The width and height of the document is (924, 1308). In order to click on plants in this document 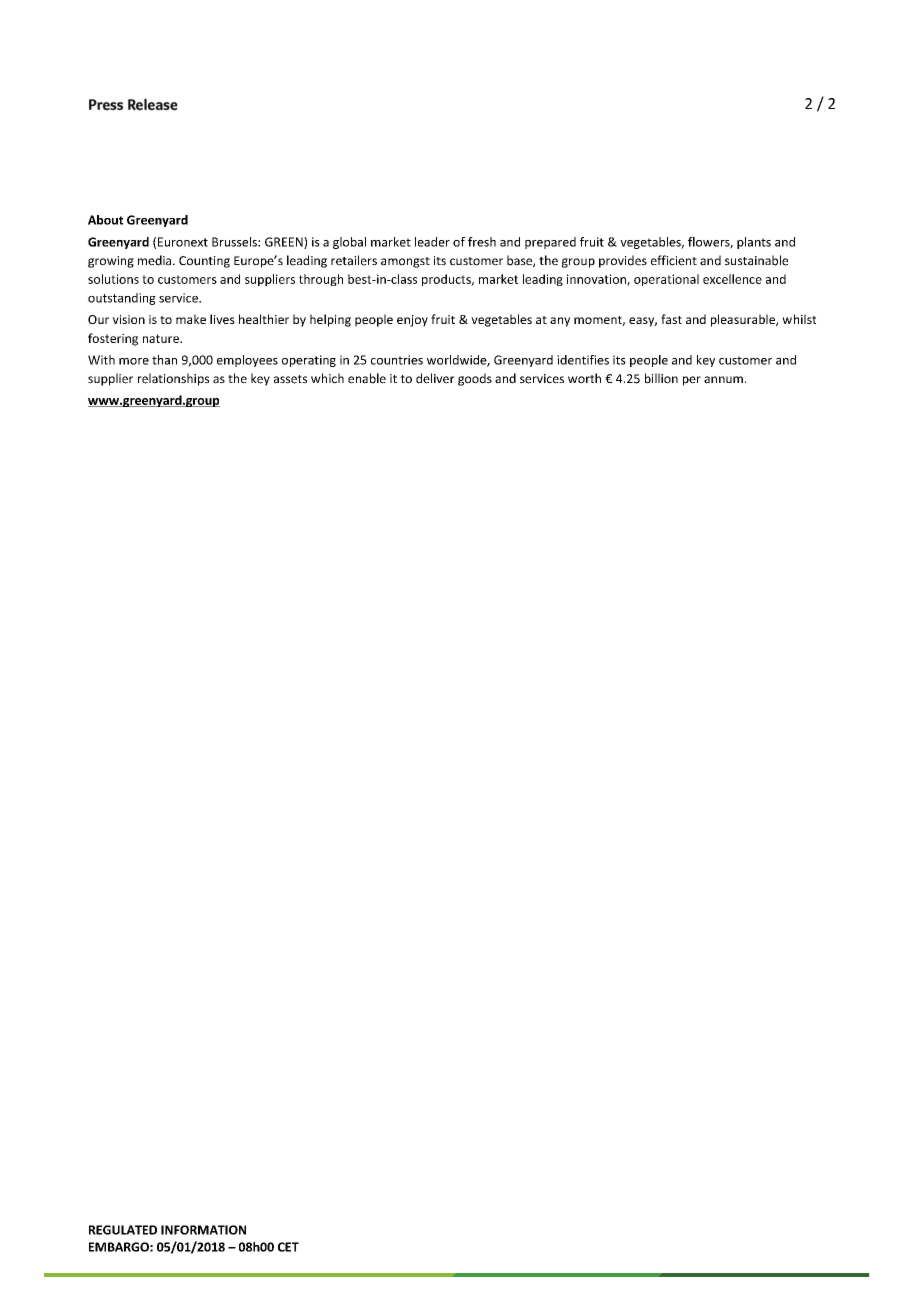, I will do `click(754, 243)`.
